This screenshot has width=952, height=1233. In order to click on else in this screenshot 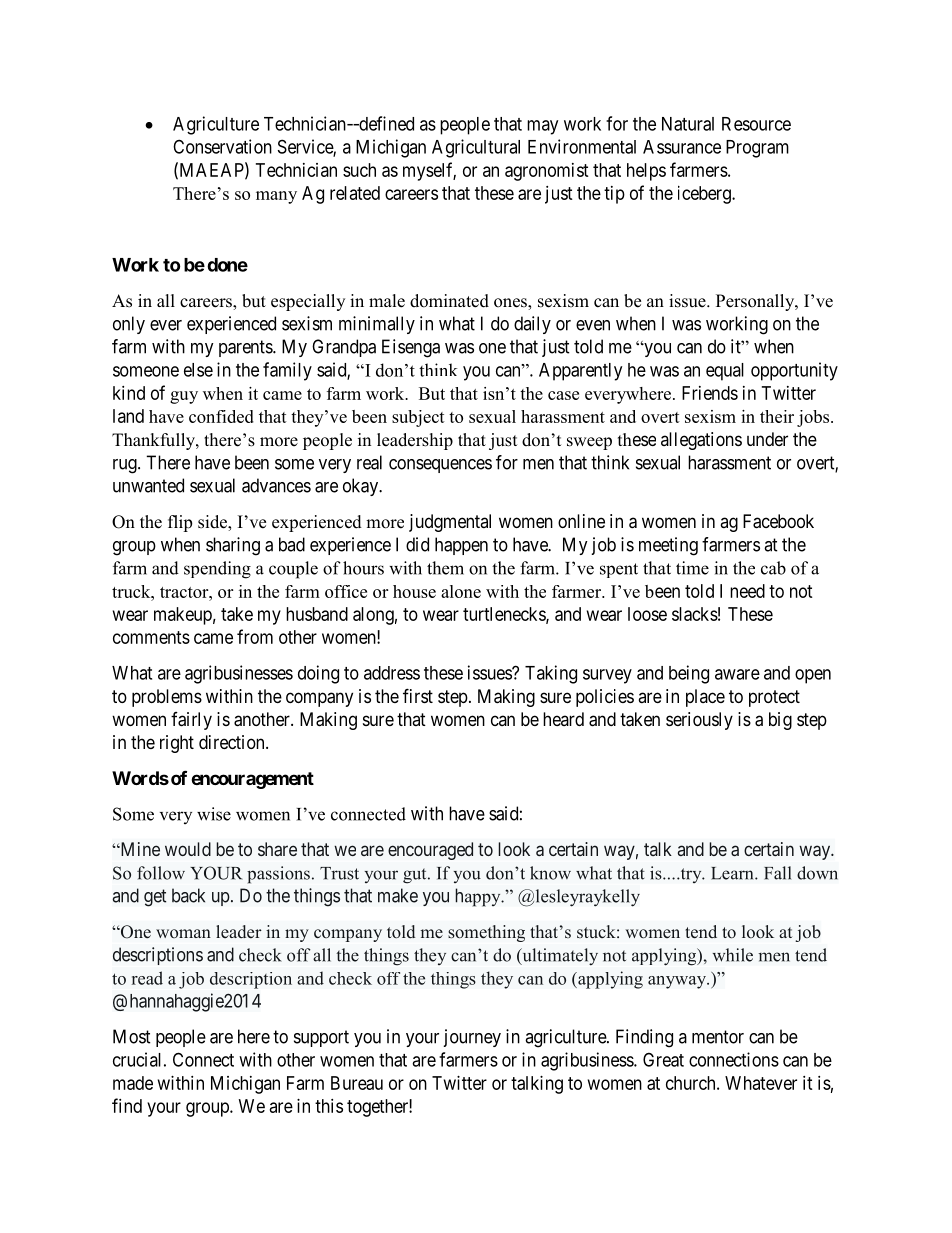, I will do `click(198, 370)`.
